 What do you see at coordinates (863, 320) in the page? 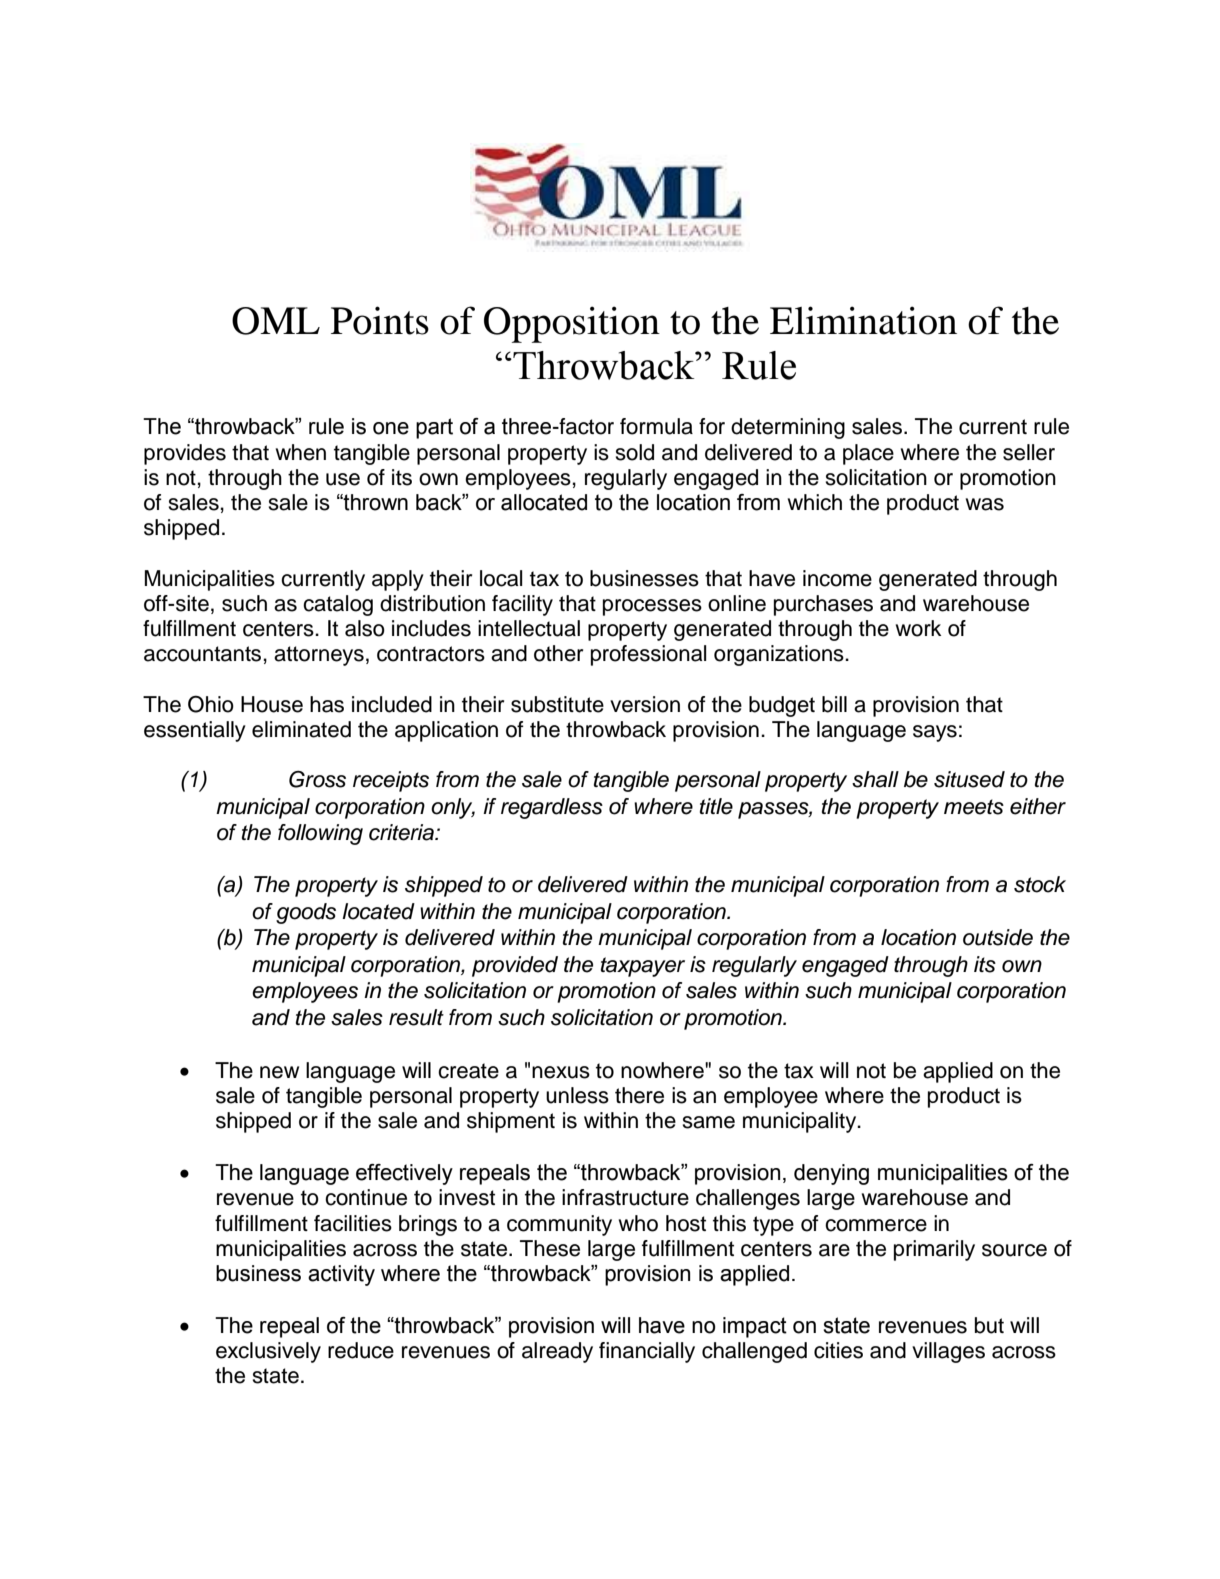
I see `Elimination` at bounding box center [863, 320].
